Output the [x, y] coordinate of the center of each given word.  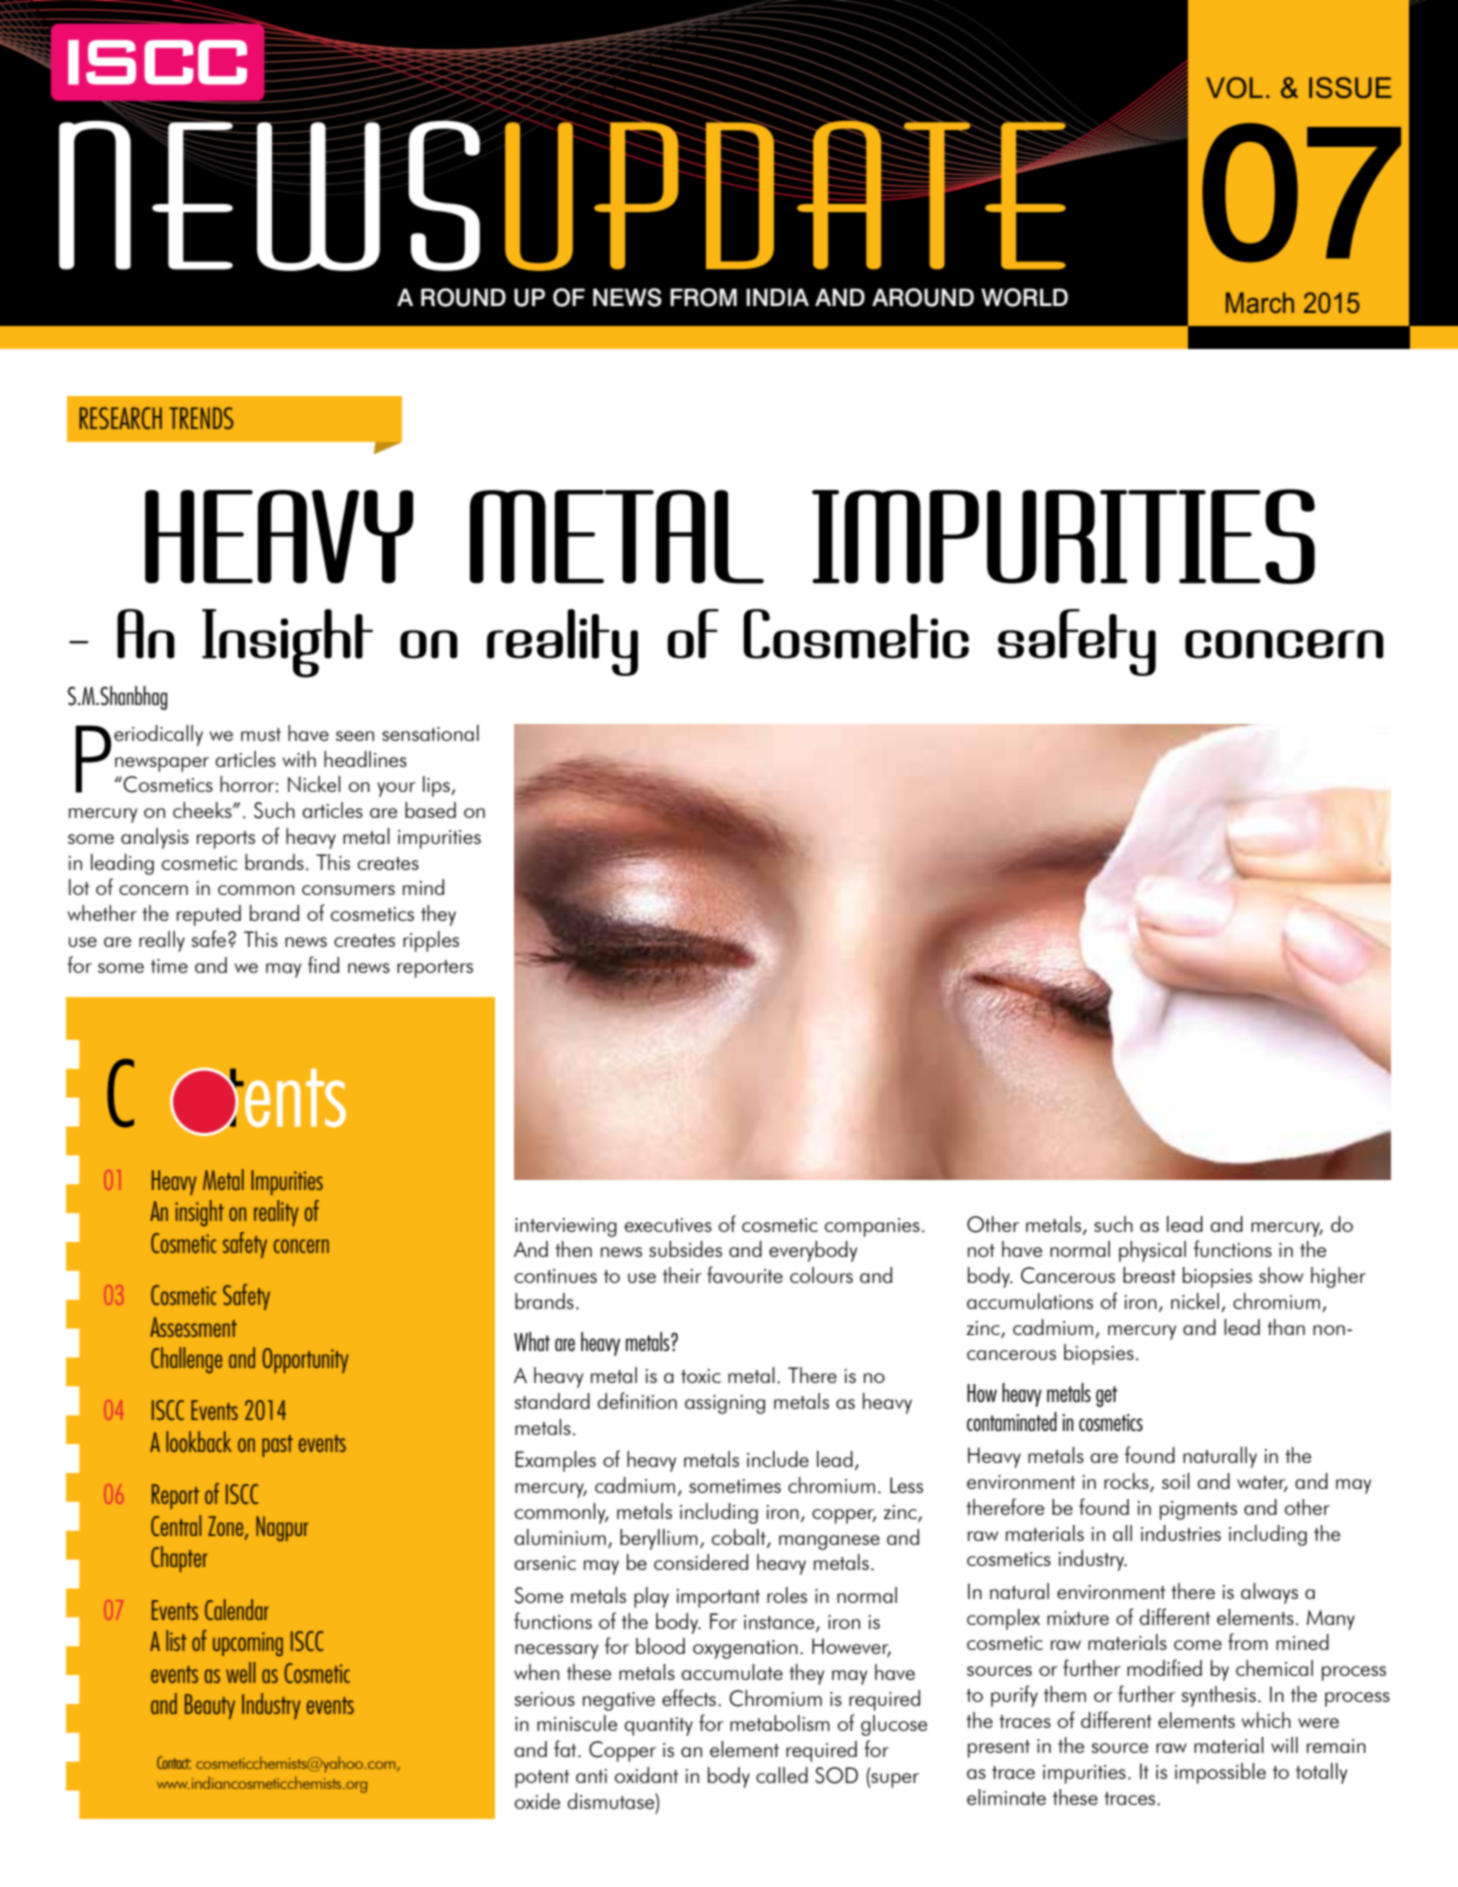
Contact [174, 1762]
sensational [430, 733]
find [323, 964]
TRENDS [201, 418]
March [1260, 302]
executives [668, 1225]
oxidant [646, 1775]
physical [1152, 1251]
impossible [1220, 1773]
